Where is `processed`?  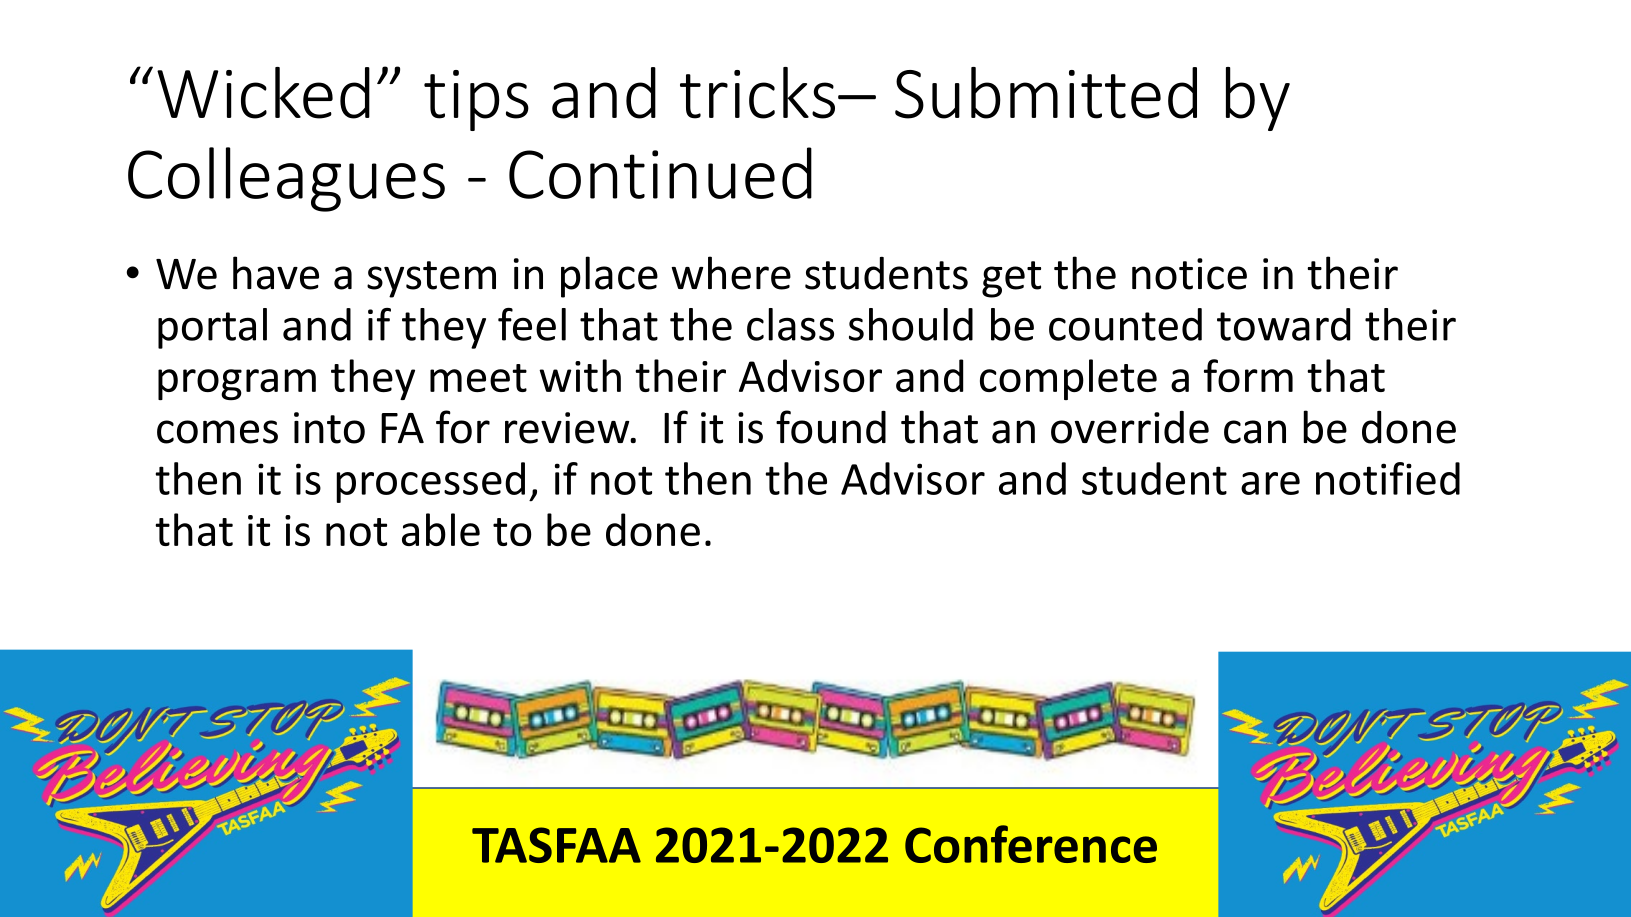 processed is located at coordinates (430, 482).
